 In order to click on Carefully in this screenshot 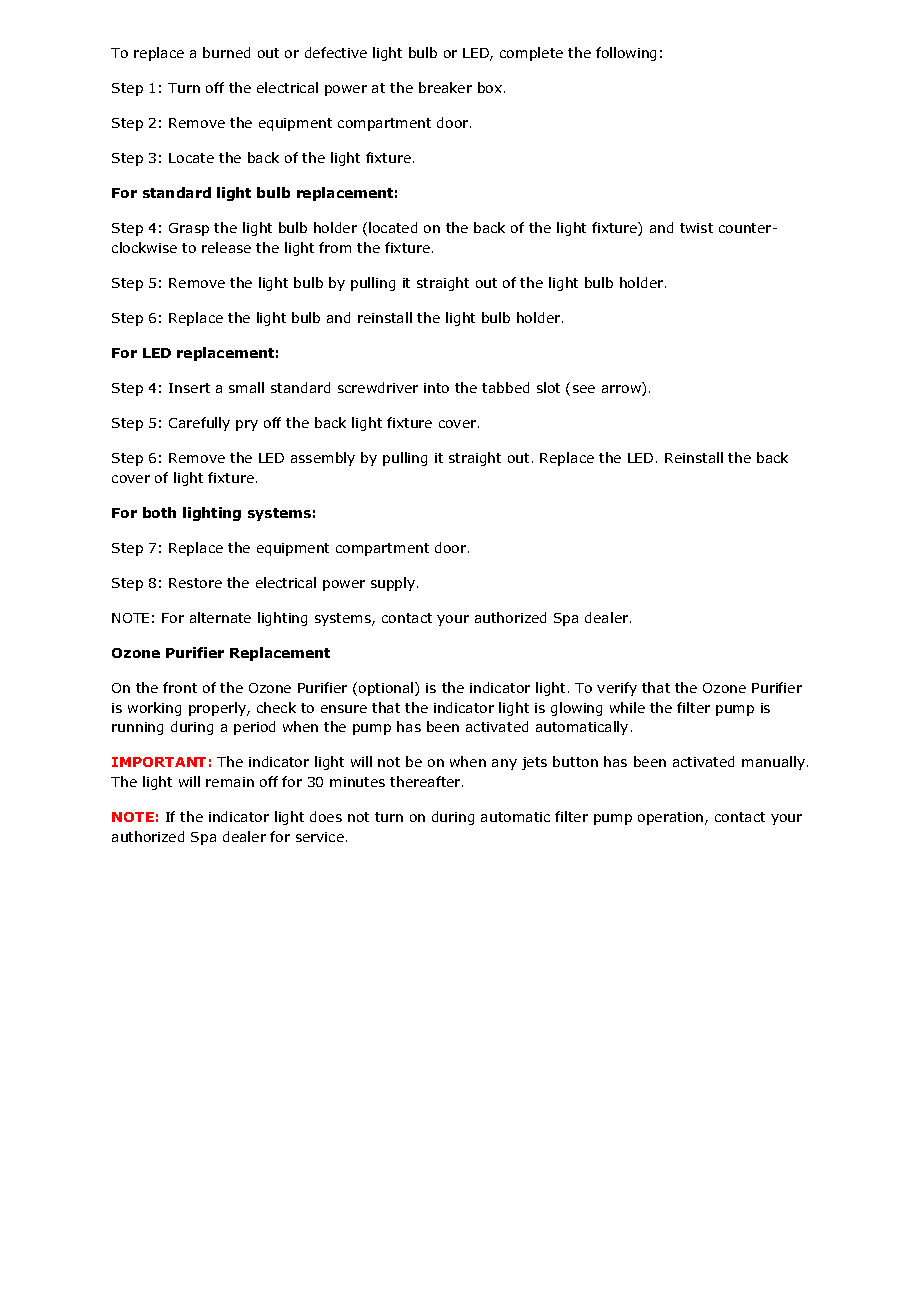, I will do `click(199, 424)`.
